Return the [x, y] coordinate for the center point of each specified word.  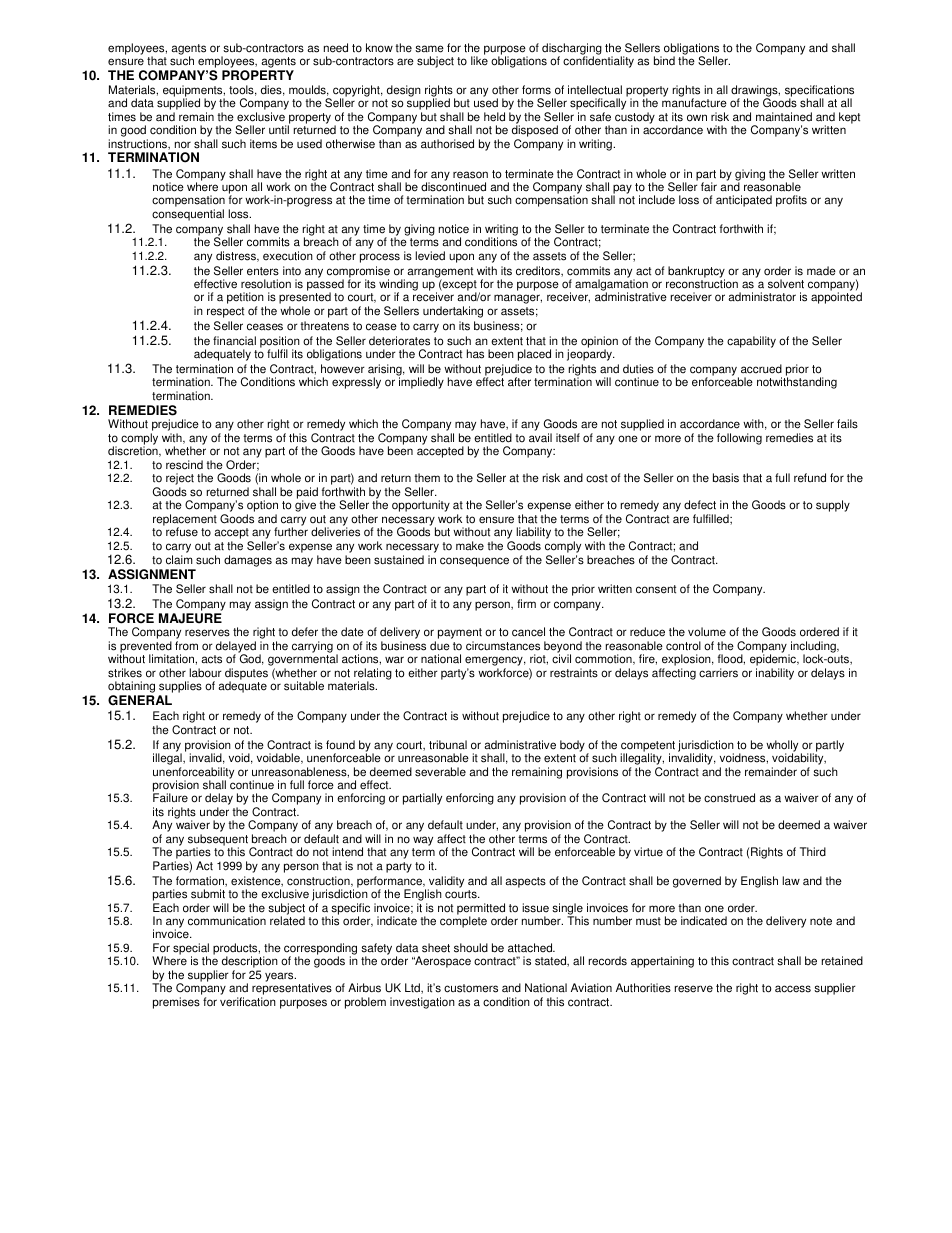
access [793, 989]
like [479, 61]
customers [471, 988]
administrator [762, 297]
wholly [782, 747]
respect [225, 312]
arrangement [440, 273]
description [250, 963]
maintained [784, 117]
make [470, 546]
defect [700, 505]
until [279, 130]
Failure [170, 798]
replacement [185, 521]
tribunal [448, 745]
